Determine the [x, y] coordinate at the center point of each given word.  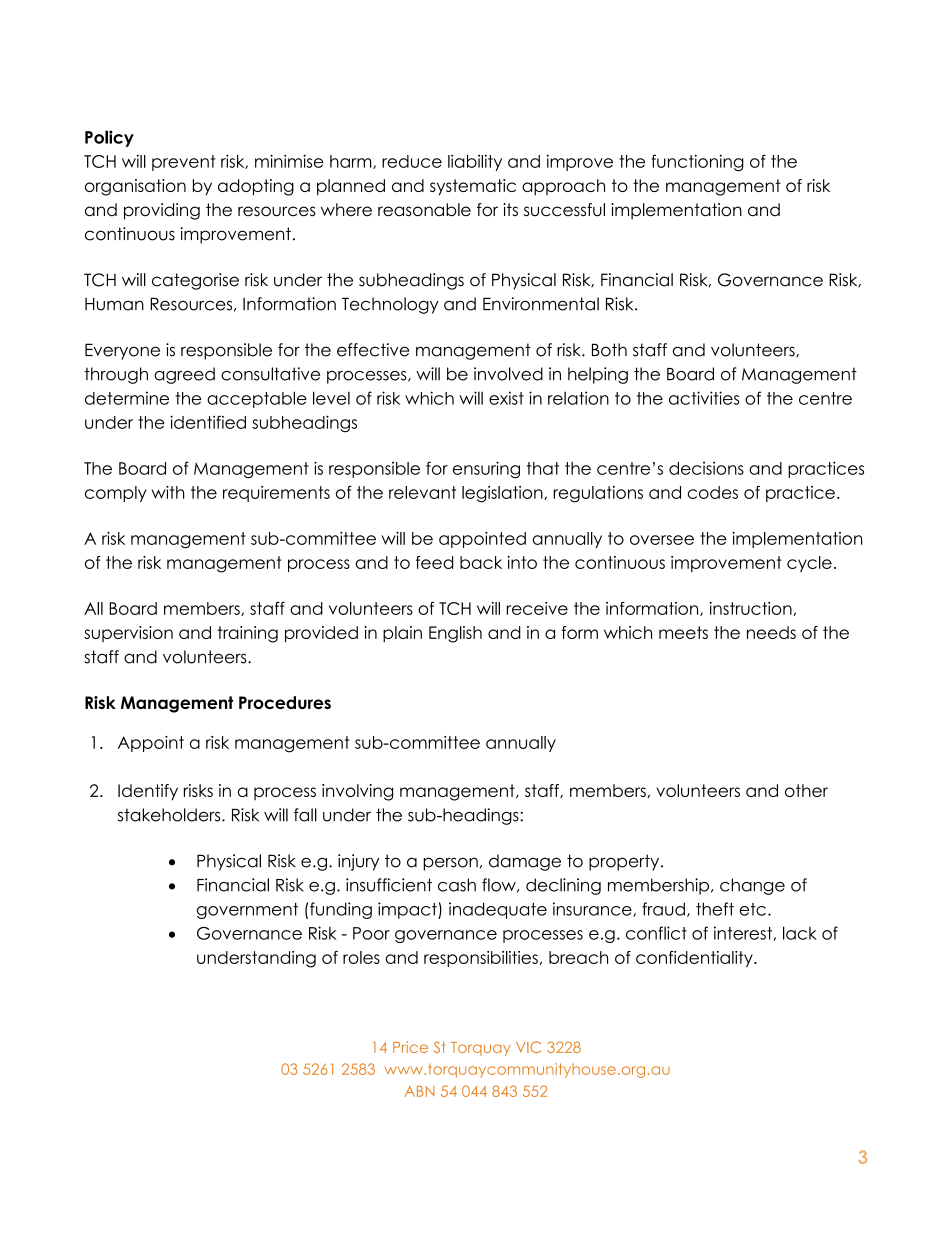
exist [506, 398]
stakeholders [170, 815]
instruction [751, 609]
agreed [184, 375]
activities [704, 398]
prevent [183, 163]
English [455, 634]
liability [475, 163]
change [752, 886]
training [248, 634]
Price [410, 1047]
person [450, 864]
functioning [697, 162]
